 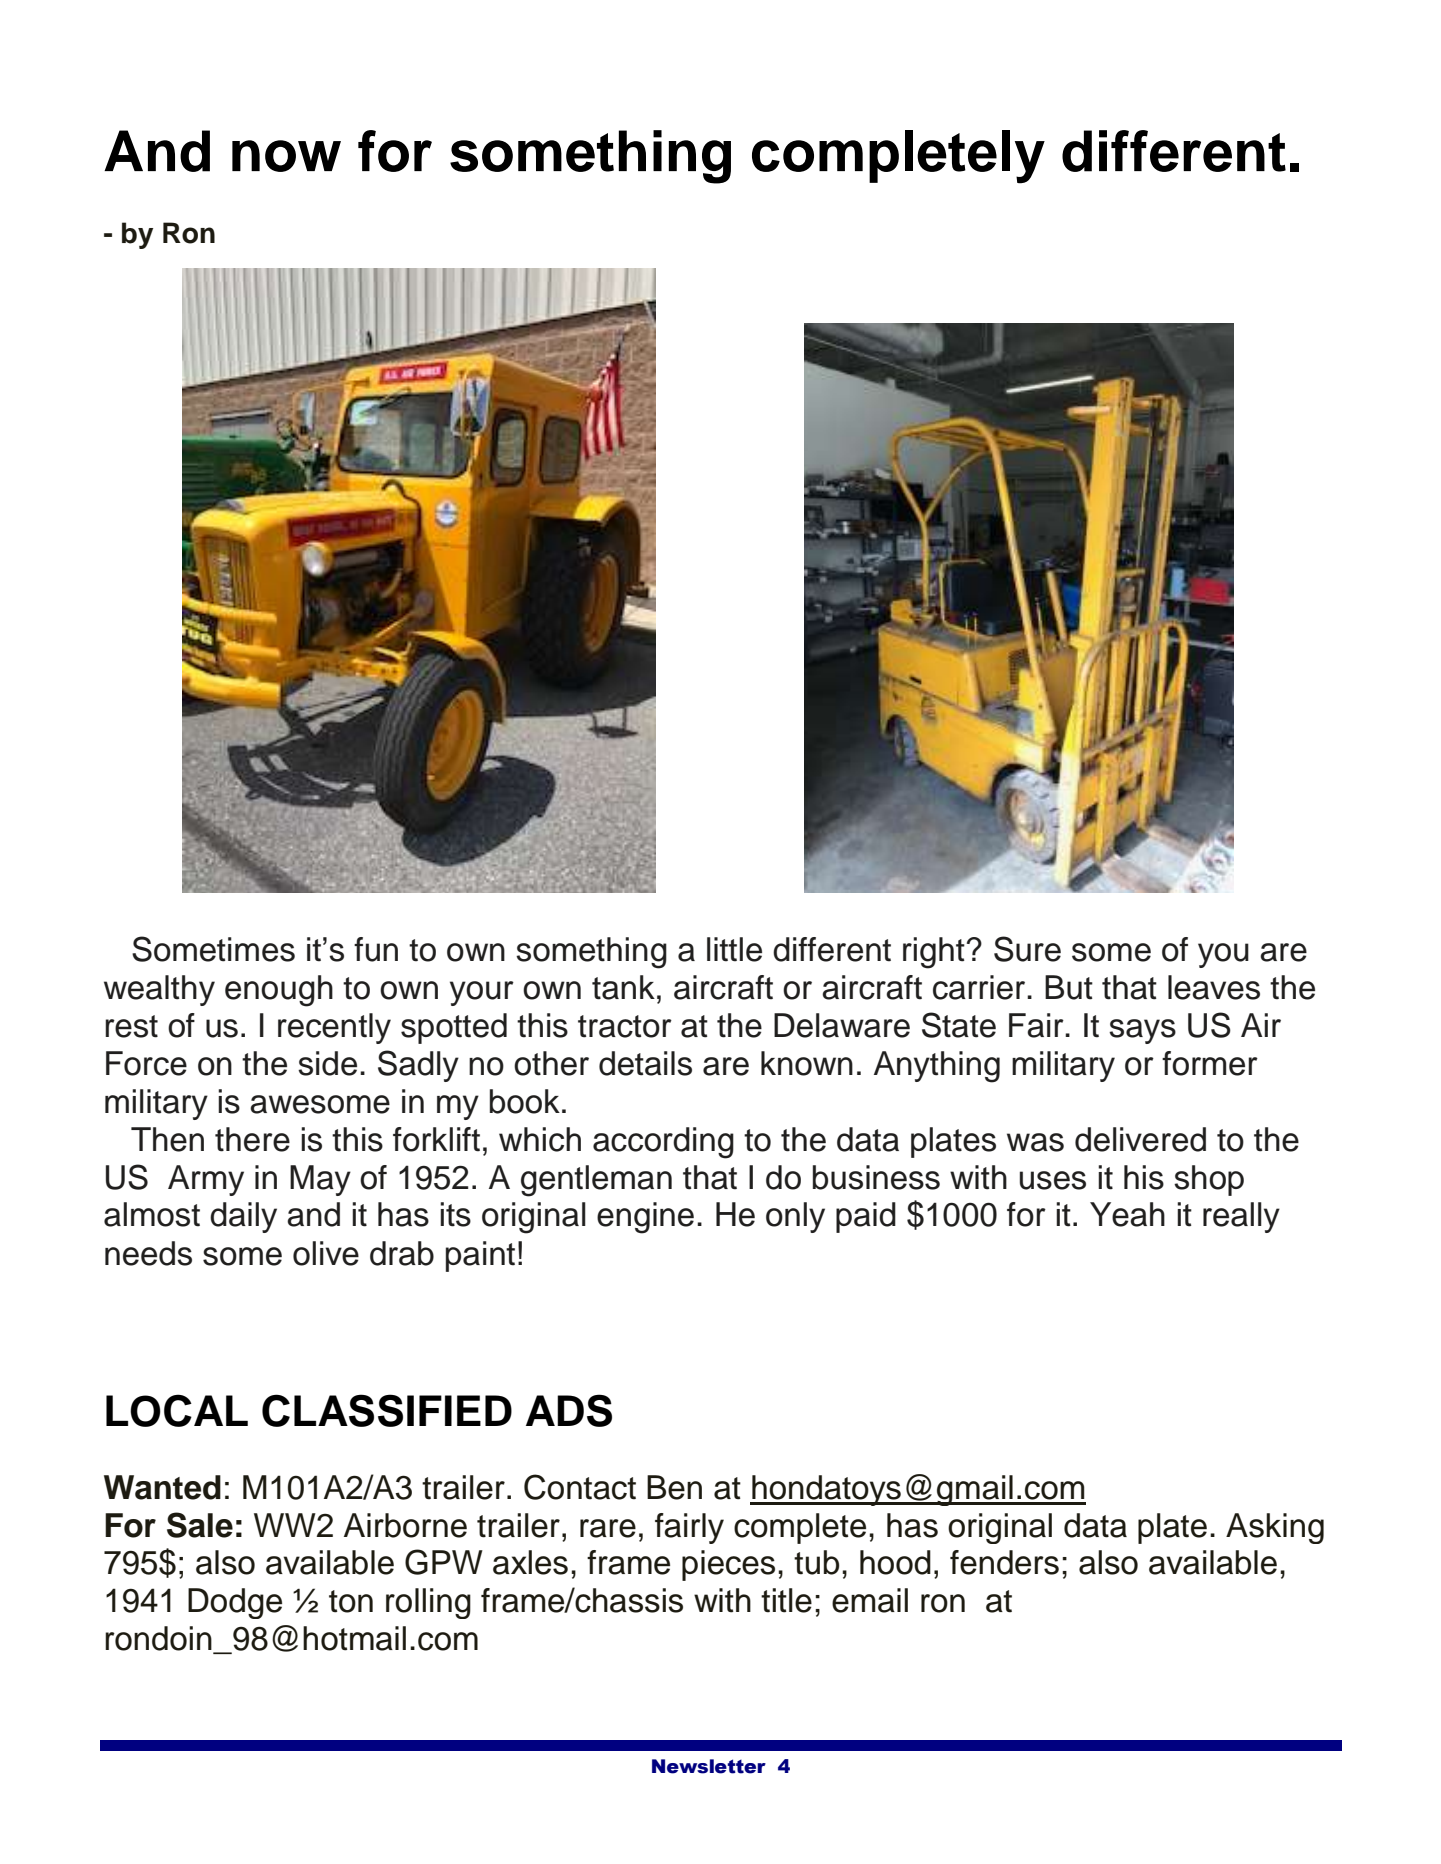 I want to click on email, so click(x=870, y=1600).
